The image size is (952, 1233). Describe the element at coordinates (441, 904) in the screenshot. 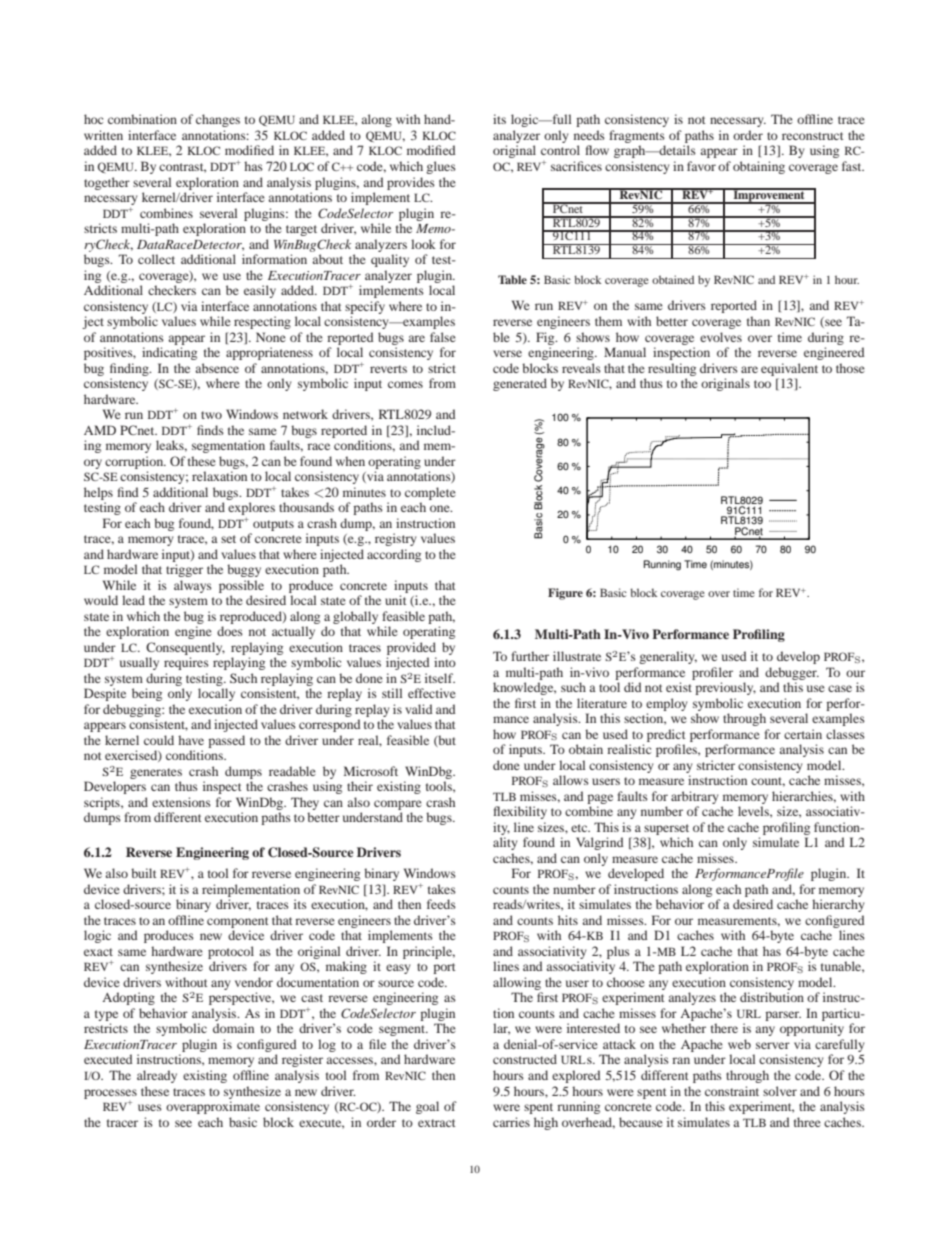

I see `feeds` at that location.
